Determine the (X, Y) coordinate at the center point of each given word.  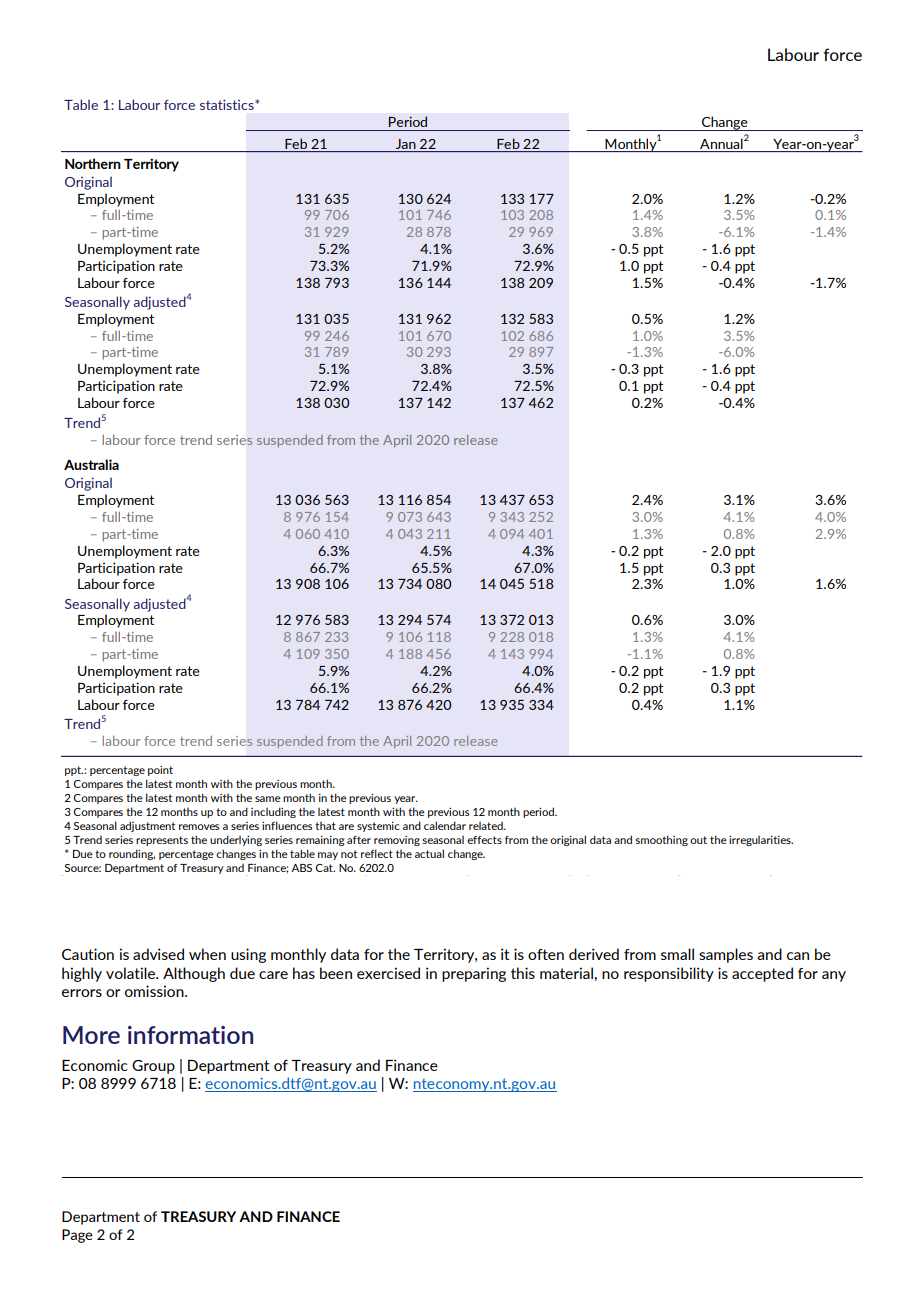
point (160, 771)
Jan (406, 144)
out (698, 840)
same (268, 799)
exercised (388, 973)
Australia (91, 464)
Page (77, 1236)
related (487, 826)
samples (726, 955)
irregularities (761, 841)
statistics (228, 104)
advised (158, 954)
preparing (474, 974)
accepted (762, 974)
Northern (93, 163)
